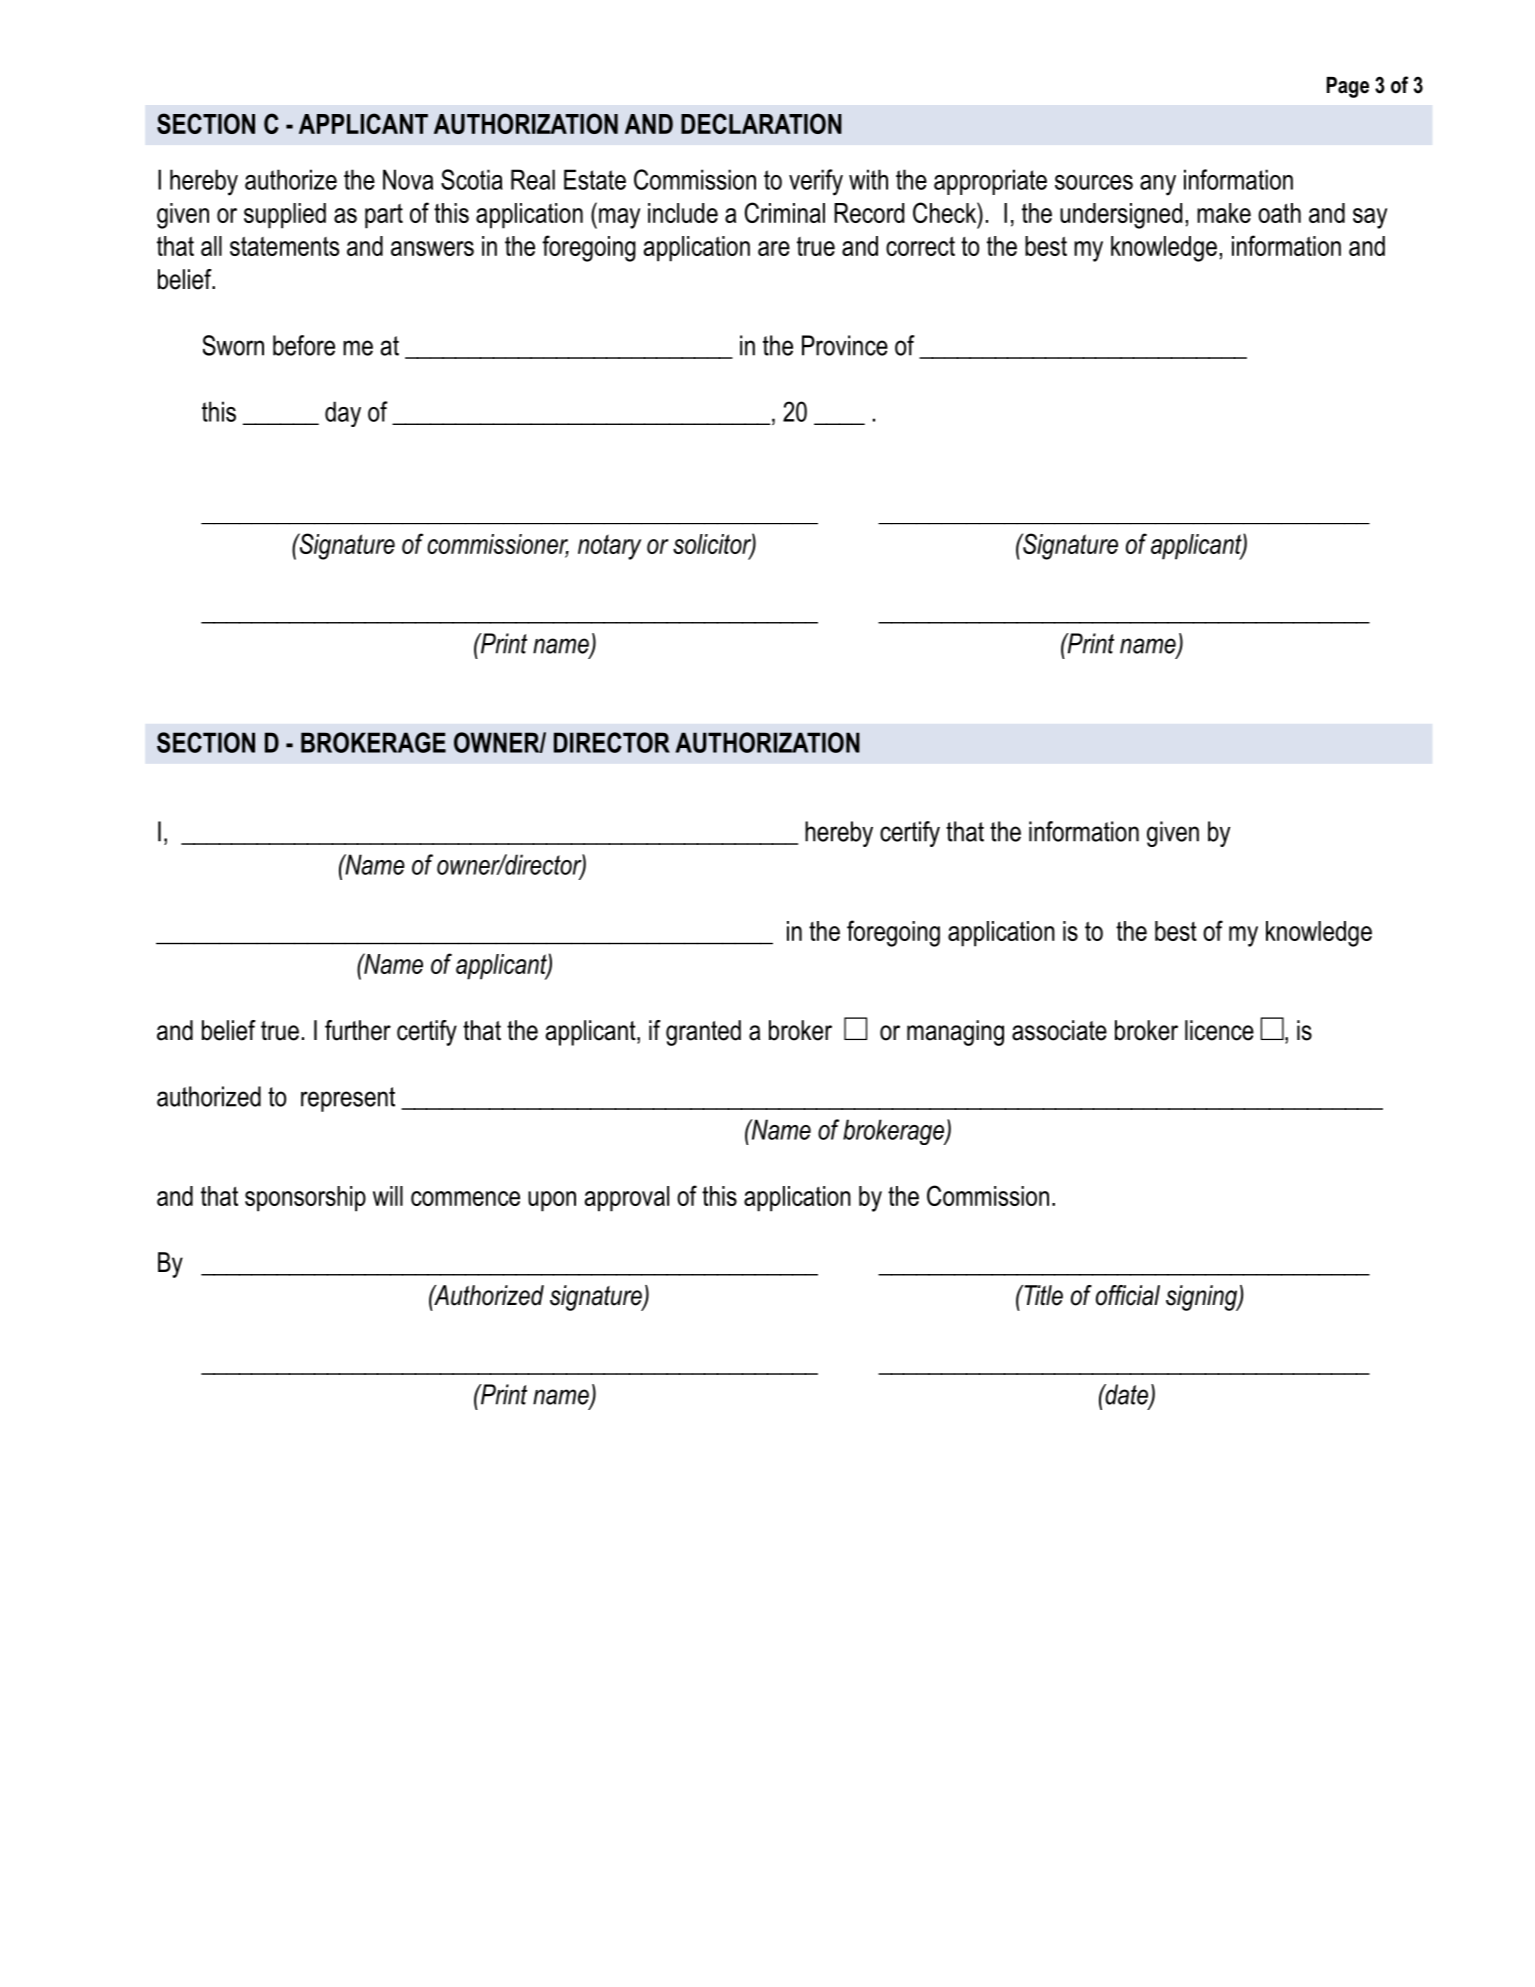 The height and width of the image is (1987, 1535). What do you see at coordinates (703, 1033) in the image?
I see `granted` at bounding box center [703, 1033].
